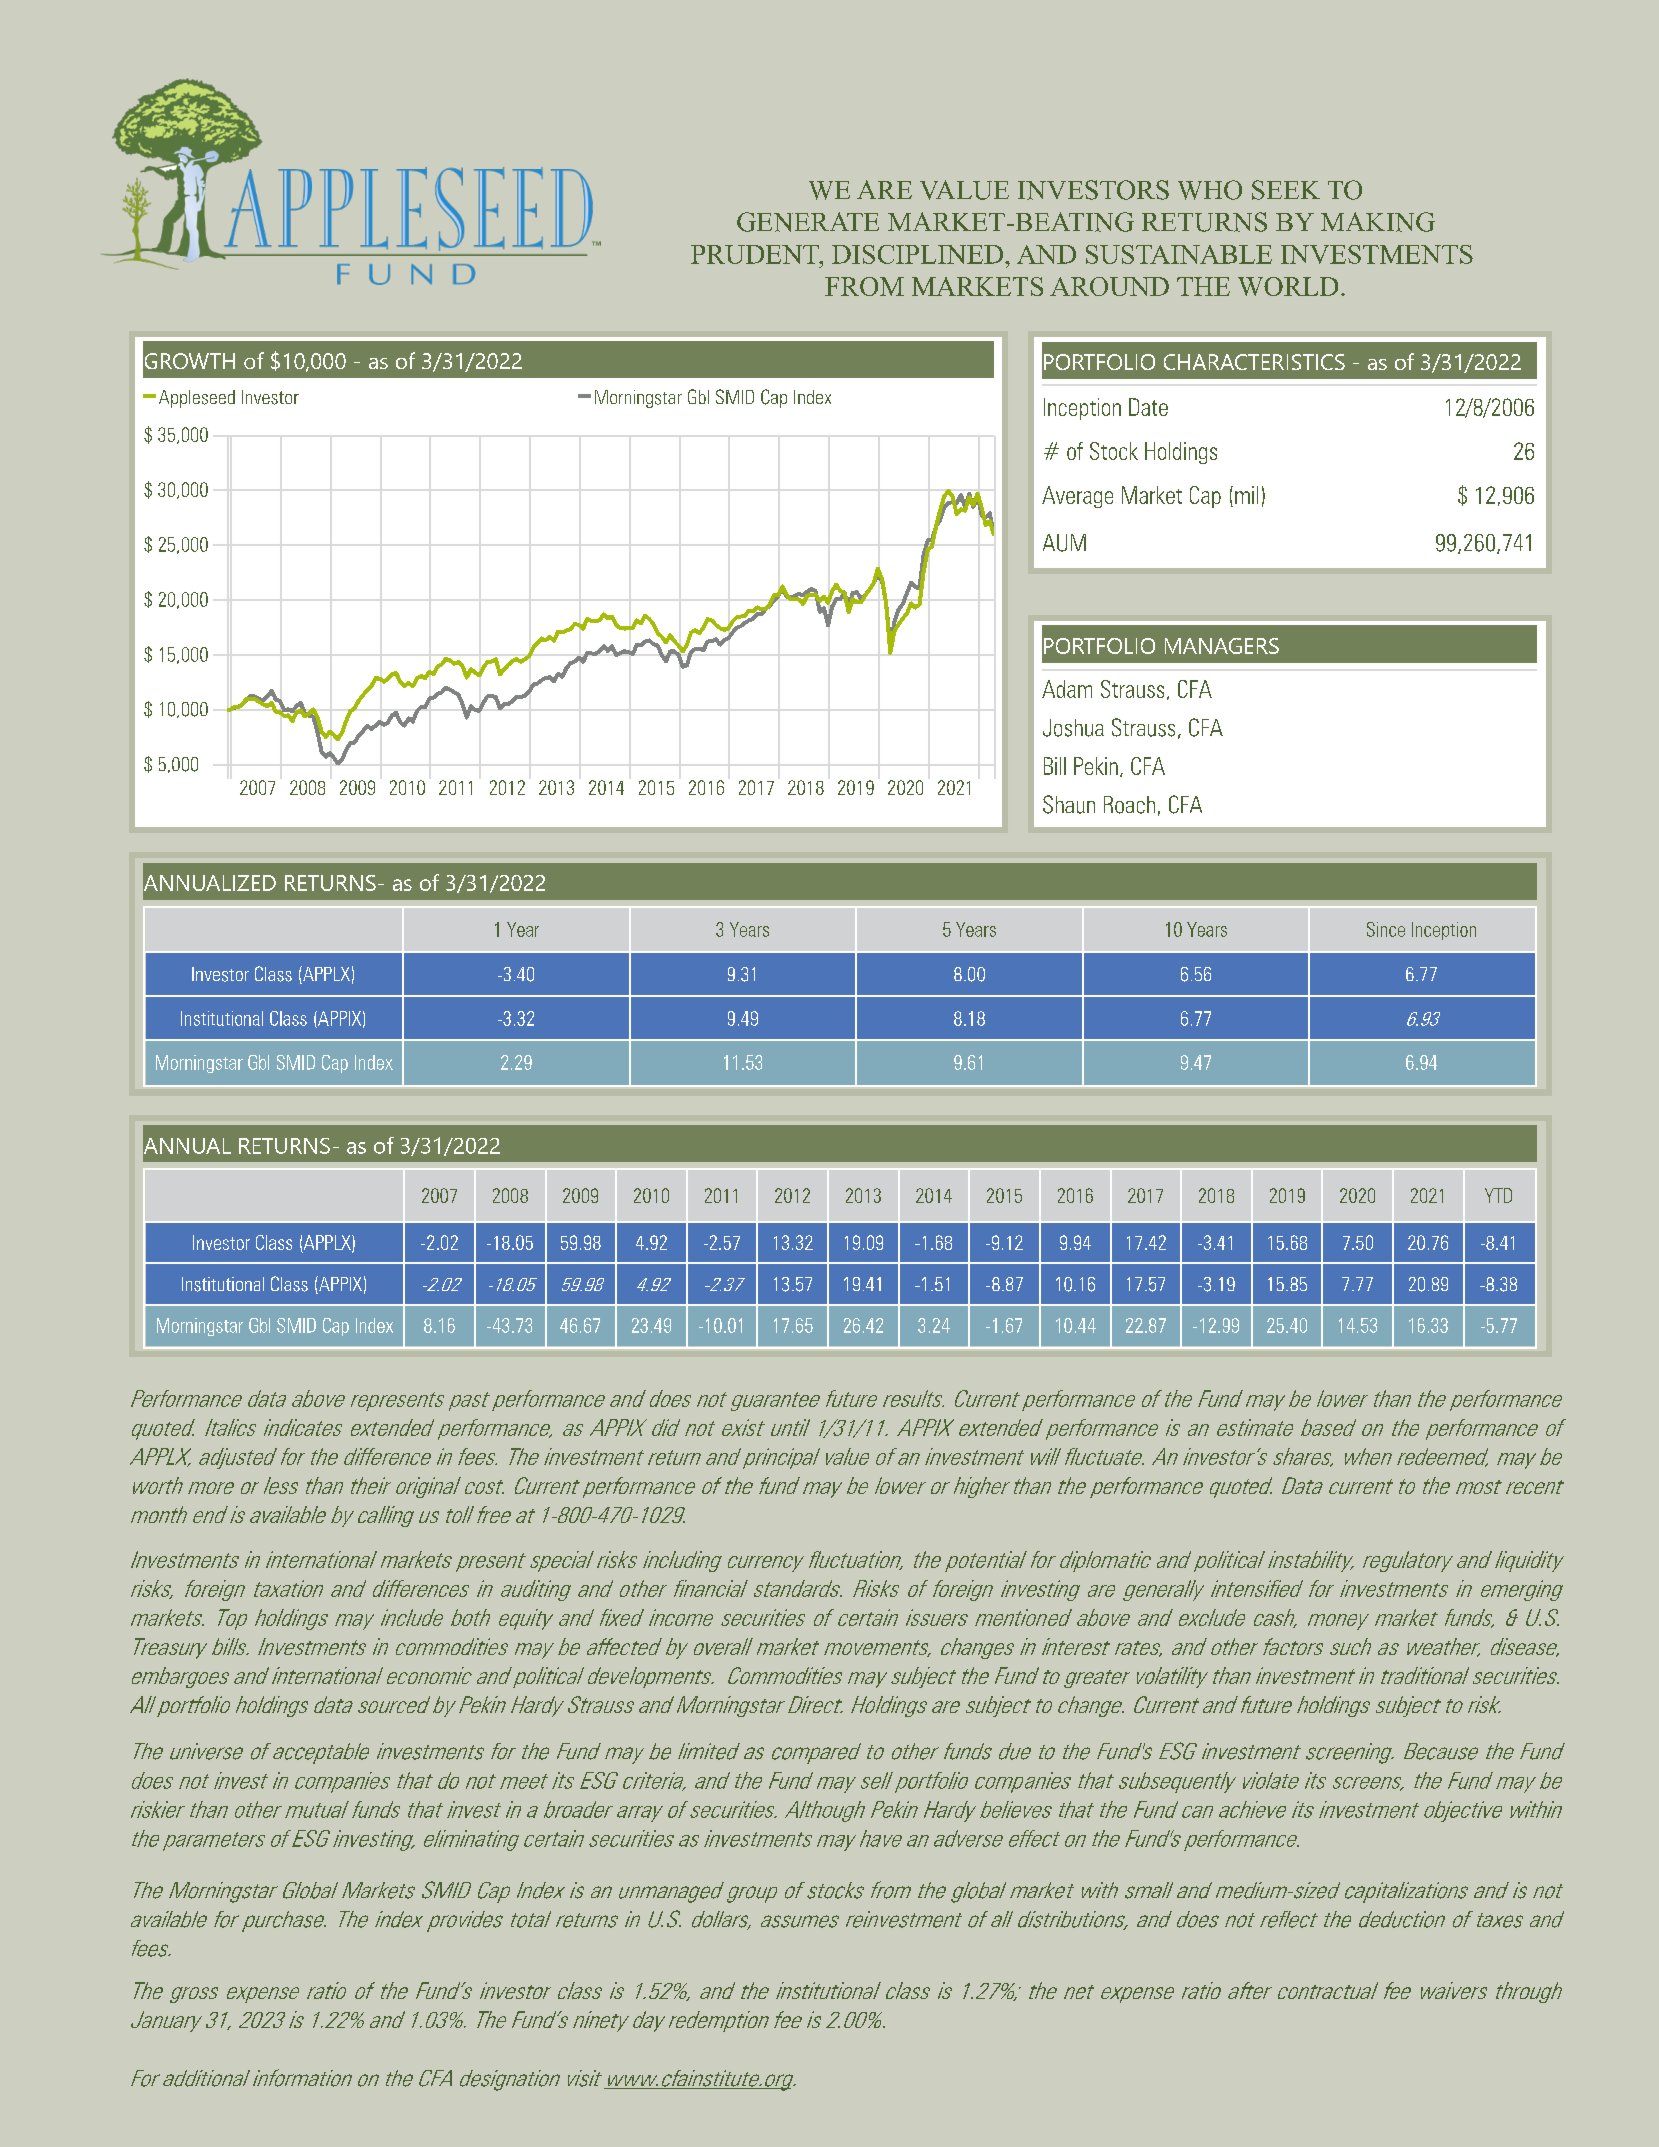 The image size is (1659, 2147). Describe the element at coordinates (1246, 495) in the screenshot. I see `mil` at that location.
